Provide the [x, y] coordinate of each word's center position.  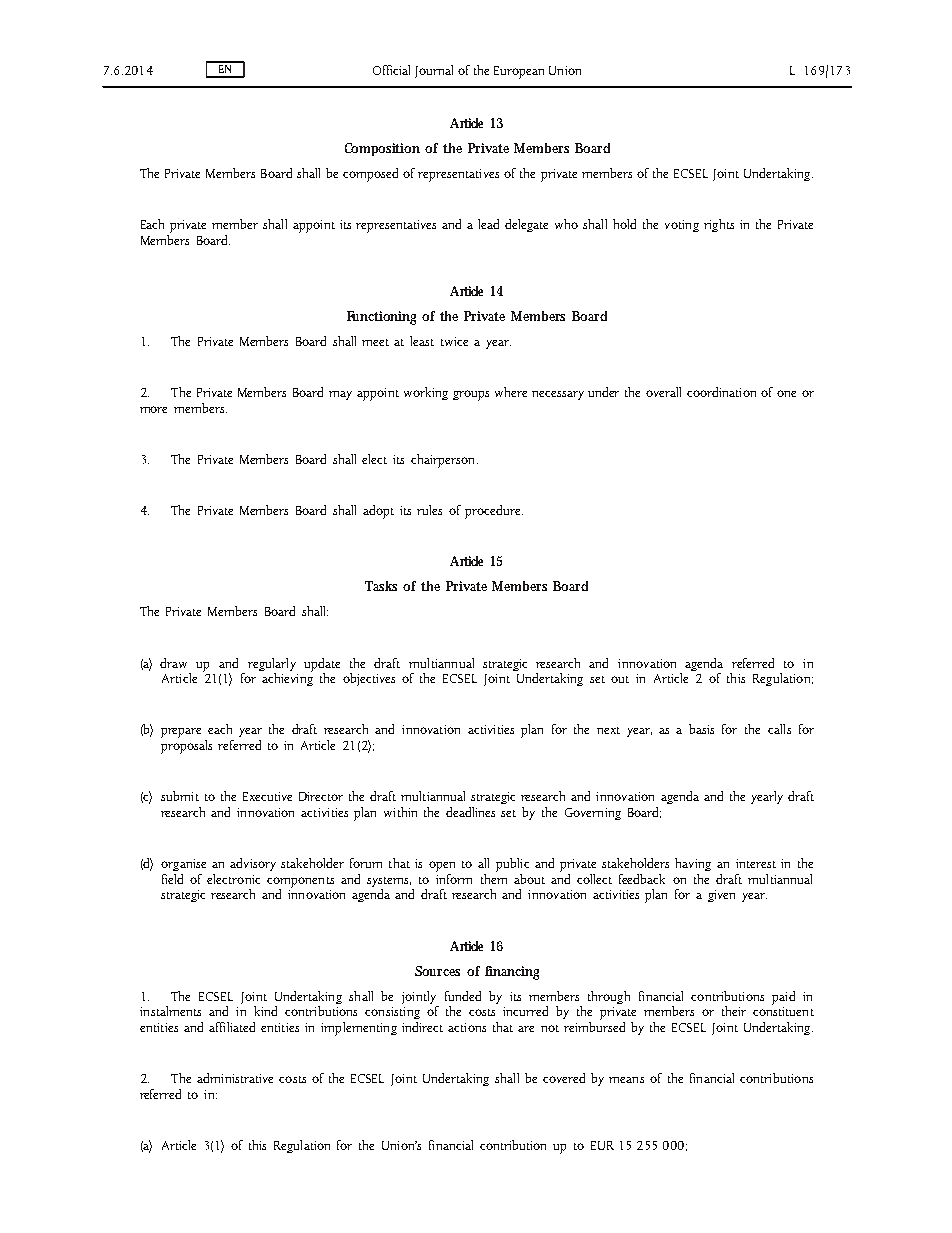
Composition [382, 149]
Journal [434, 71]
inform [454, 877]
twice [454, 341]
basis [701, 729]
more [153, 409]
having [693, 864]
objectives [369, 679]
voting [682, 226]
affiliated [232, 1027]
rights [719, 225]
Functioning [381, 318]
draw [173, 663]
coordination [721, 392]
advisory [253, 864]
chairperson [444, 461]
